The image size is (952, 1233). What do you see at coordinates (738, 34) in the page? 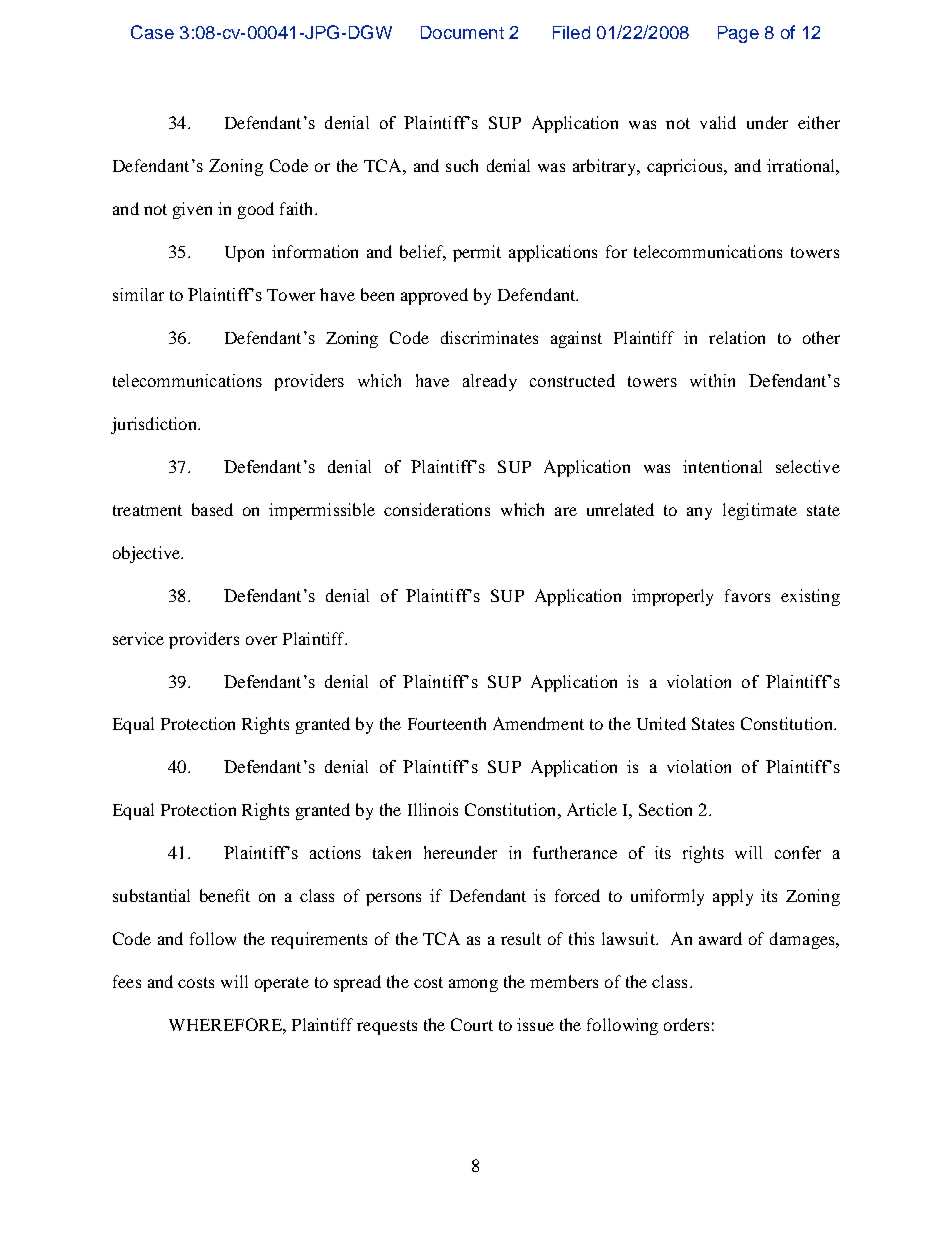
I see `Page` at bounding box center [738, 34].
